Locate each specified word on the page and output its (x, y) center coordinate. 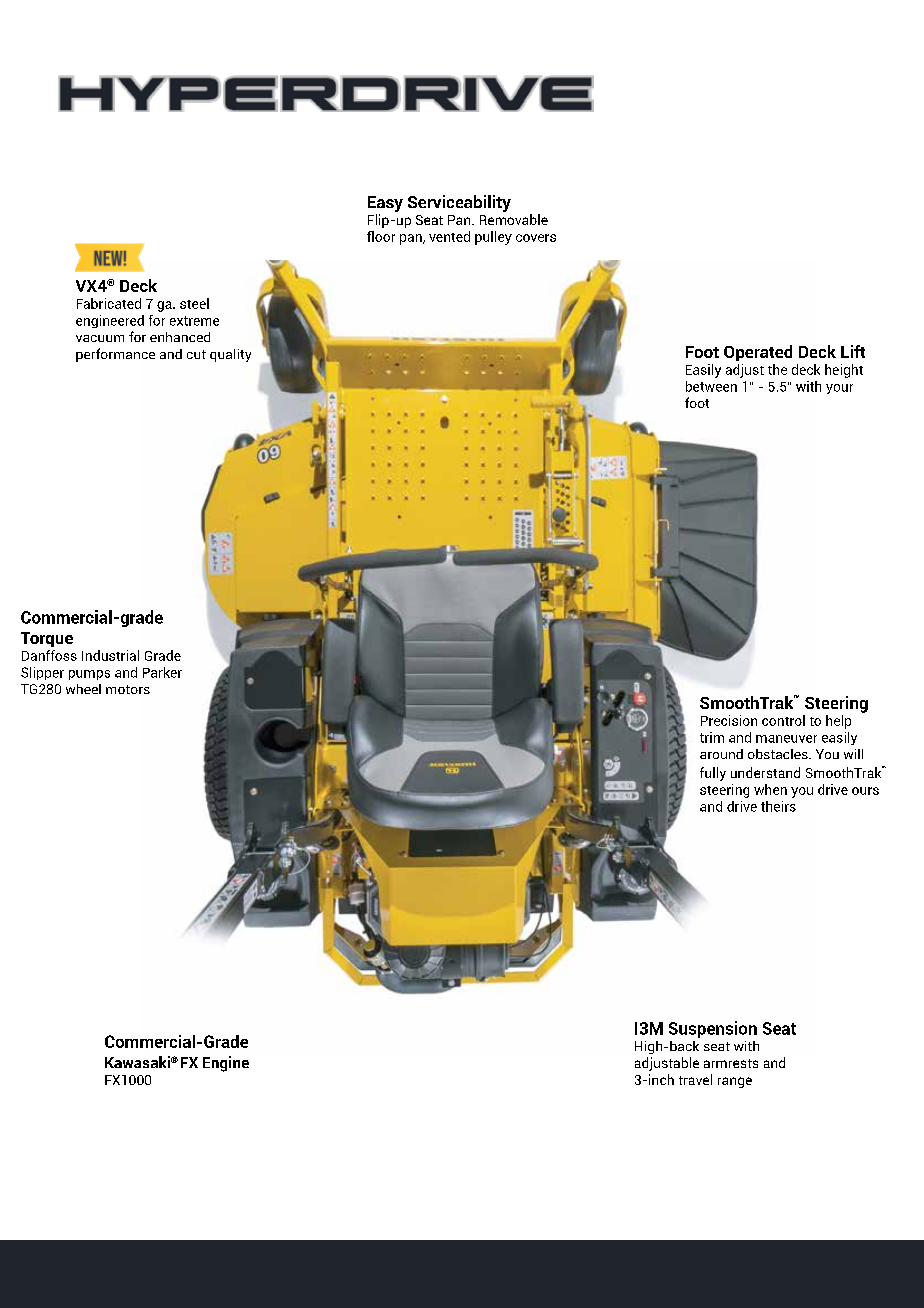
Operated (758, 353)
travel (695, 1079)
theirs (778, 806)
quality (230, 355)
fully (713, 774)
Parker (162, 672)
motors (128, 689)
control (783, 720)
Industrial (110, 655)
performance (115, 355)
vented (449, 236)
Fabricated (109, 303)
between (711, 386)
